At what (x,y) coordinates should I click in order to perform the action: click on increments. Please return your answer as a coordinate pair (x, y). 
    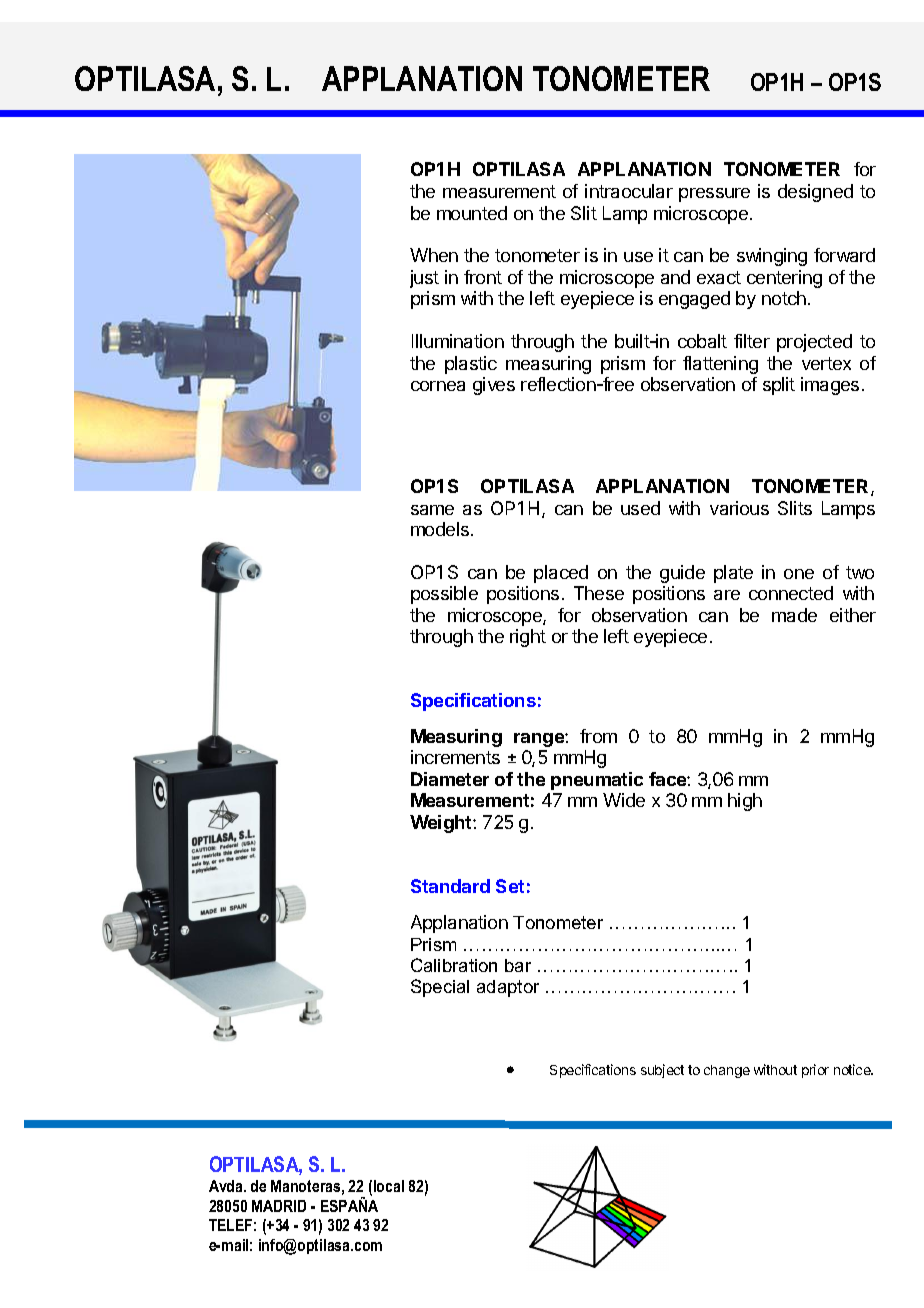
    Looking at the image, I should click on (455, 757).
